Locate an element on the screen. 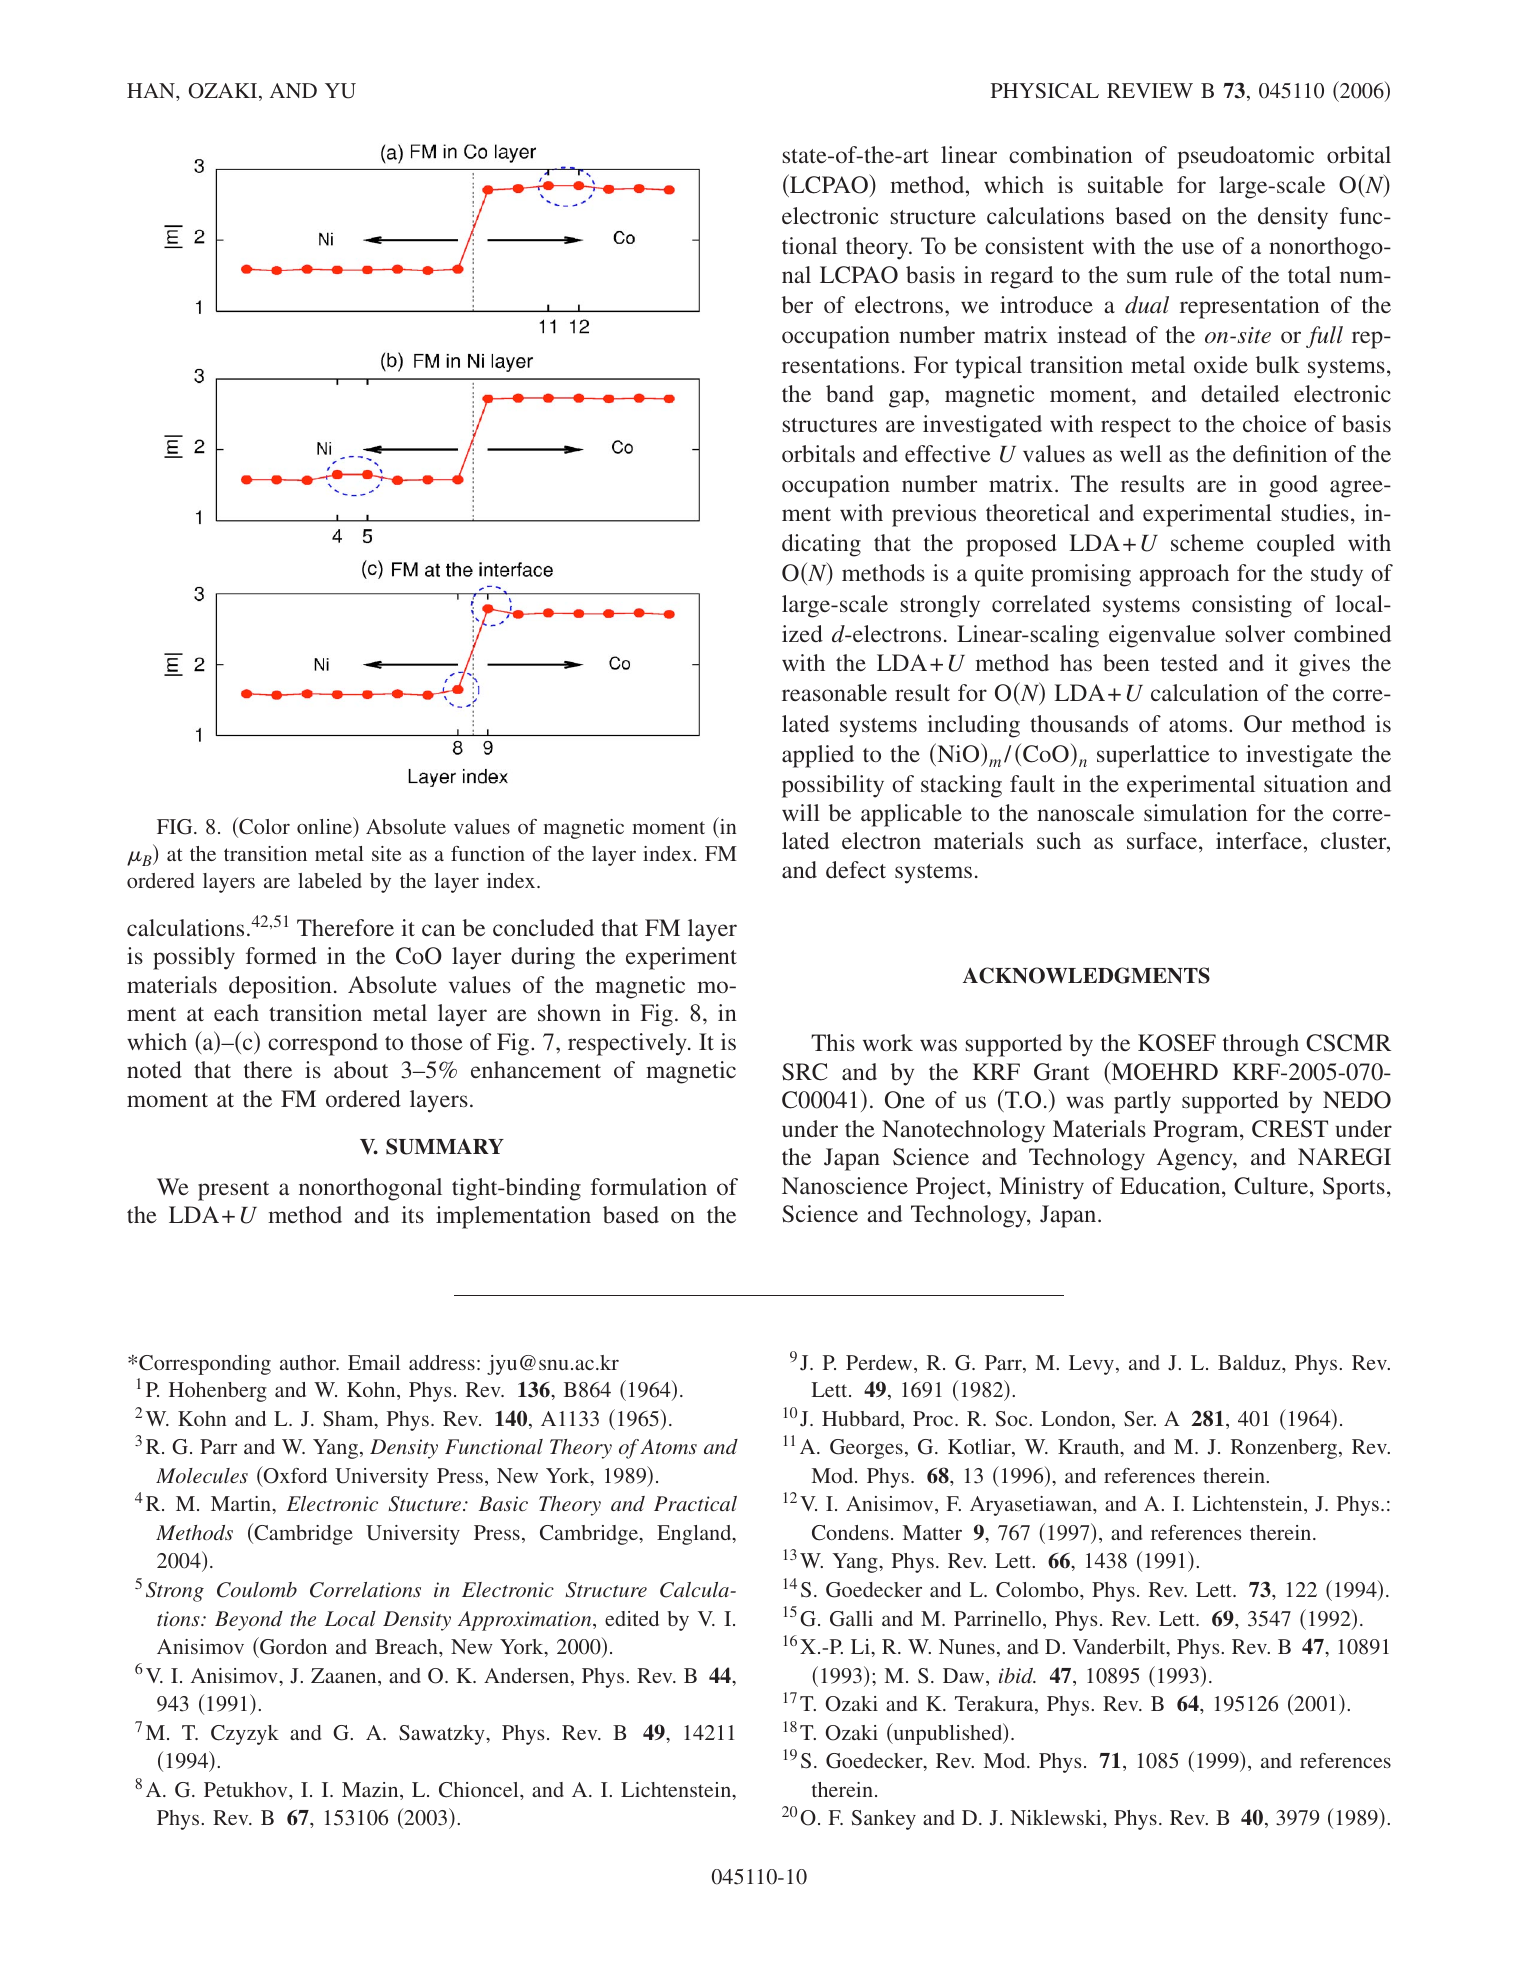 Image resolution: width=1521 pixels, height=1968 pixels. Galli is located at coordinates (851, 1619).
